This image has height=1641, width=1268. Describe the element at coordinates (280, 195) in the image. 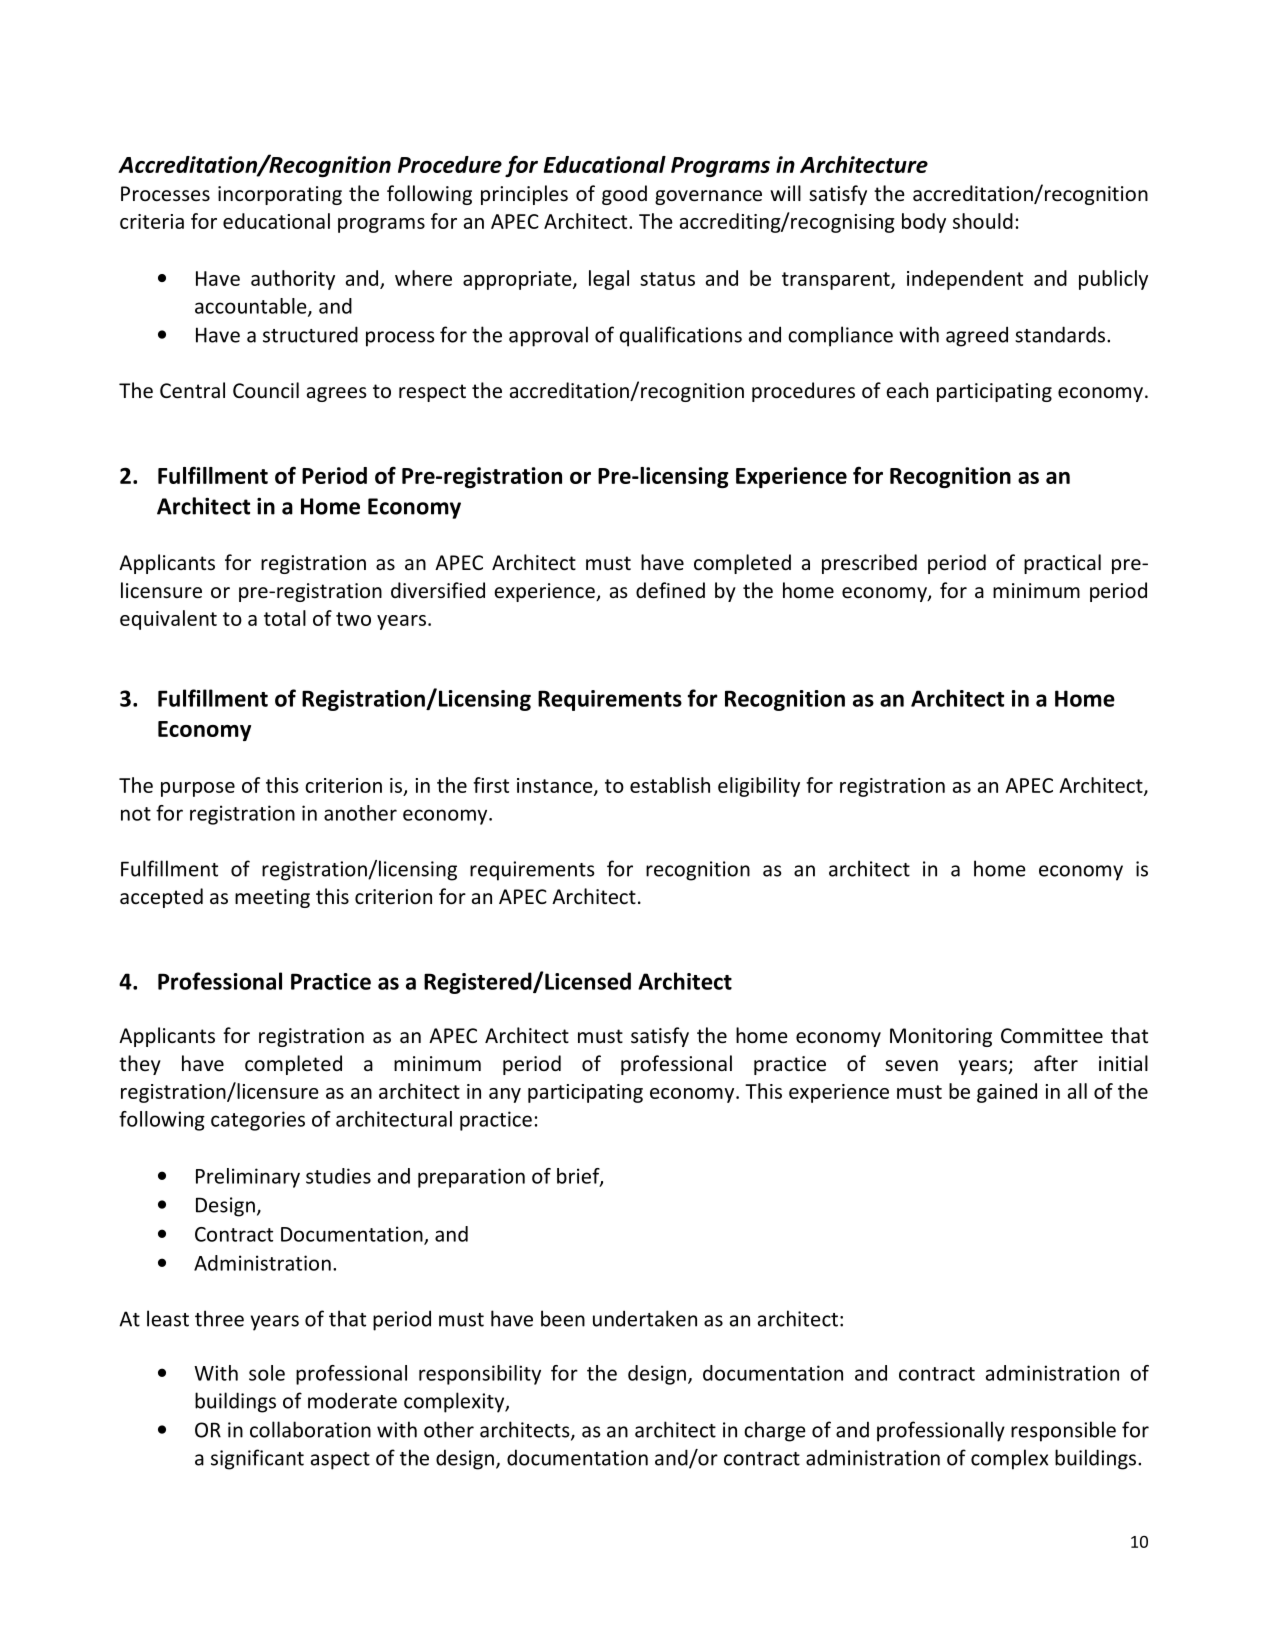

I see `incorporating` at that location.
